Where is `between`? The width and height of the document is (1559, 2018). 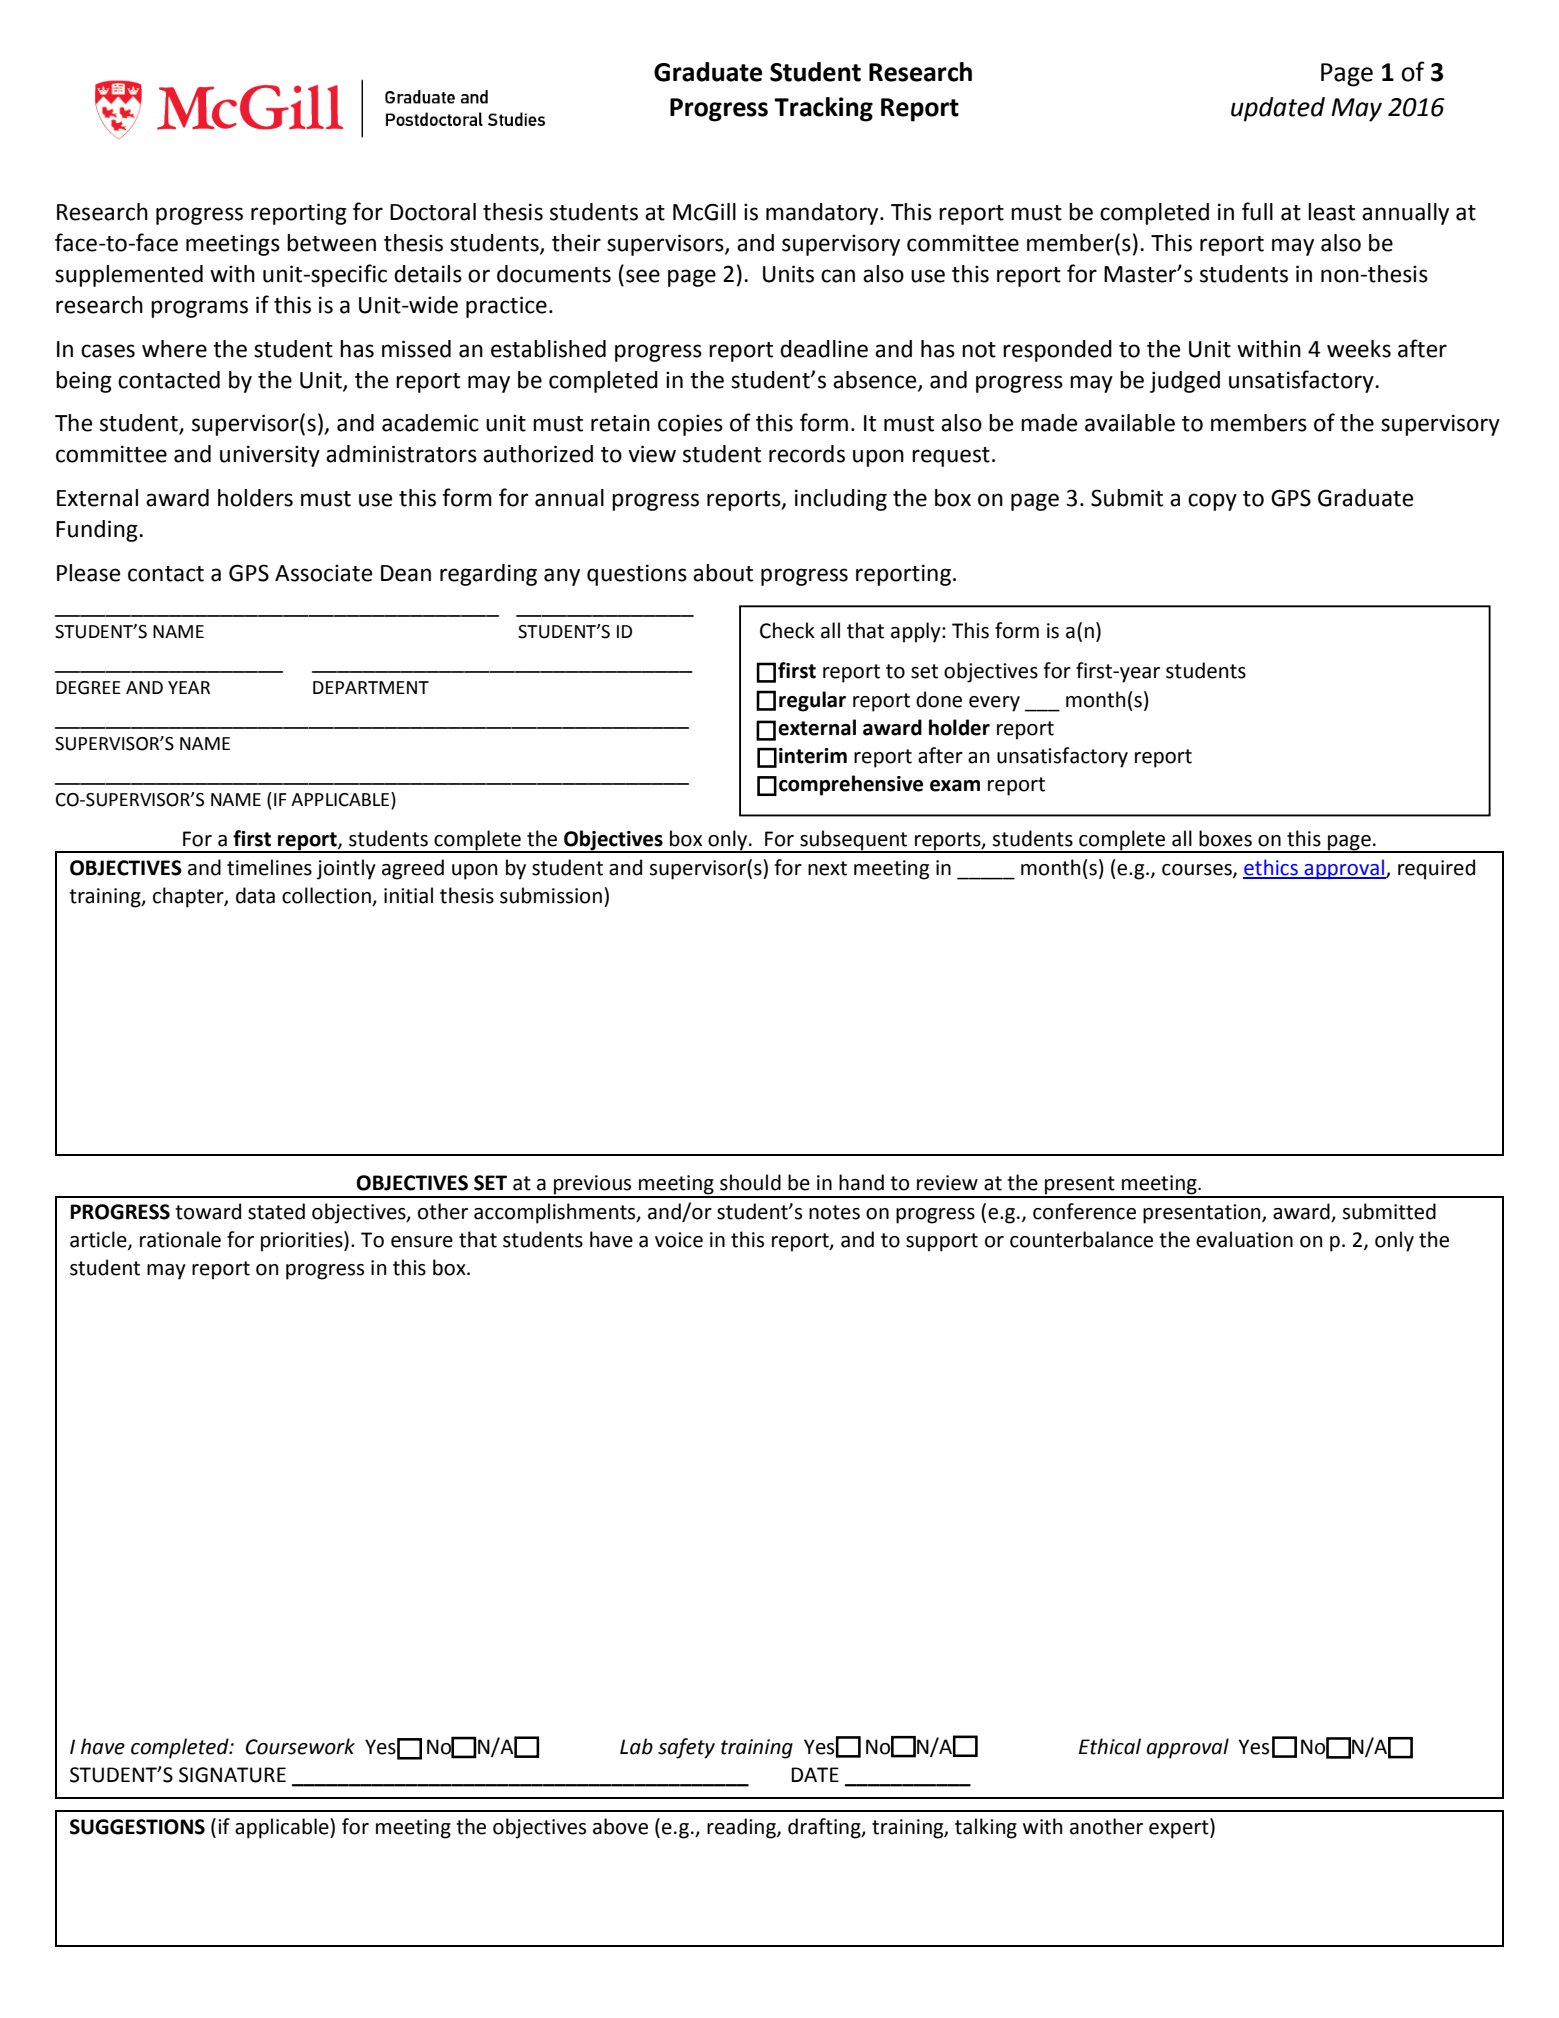 between is located at coordinates (331, 243).
